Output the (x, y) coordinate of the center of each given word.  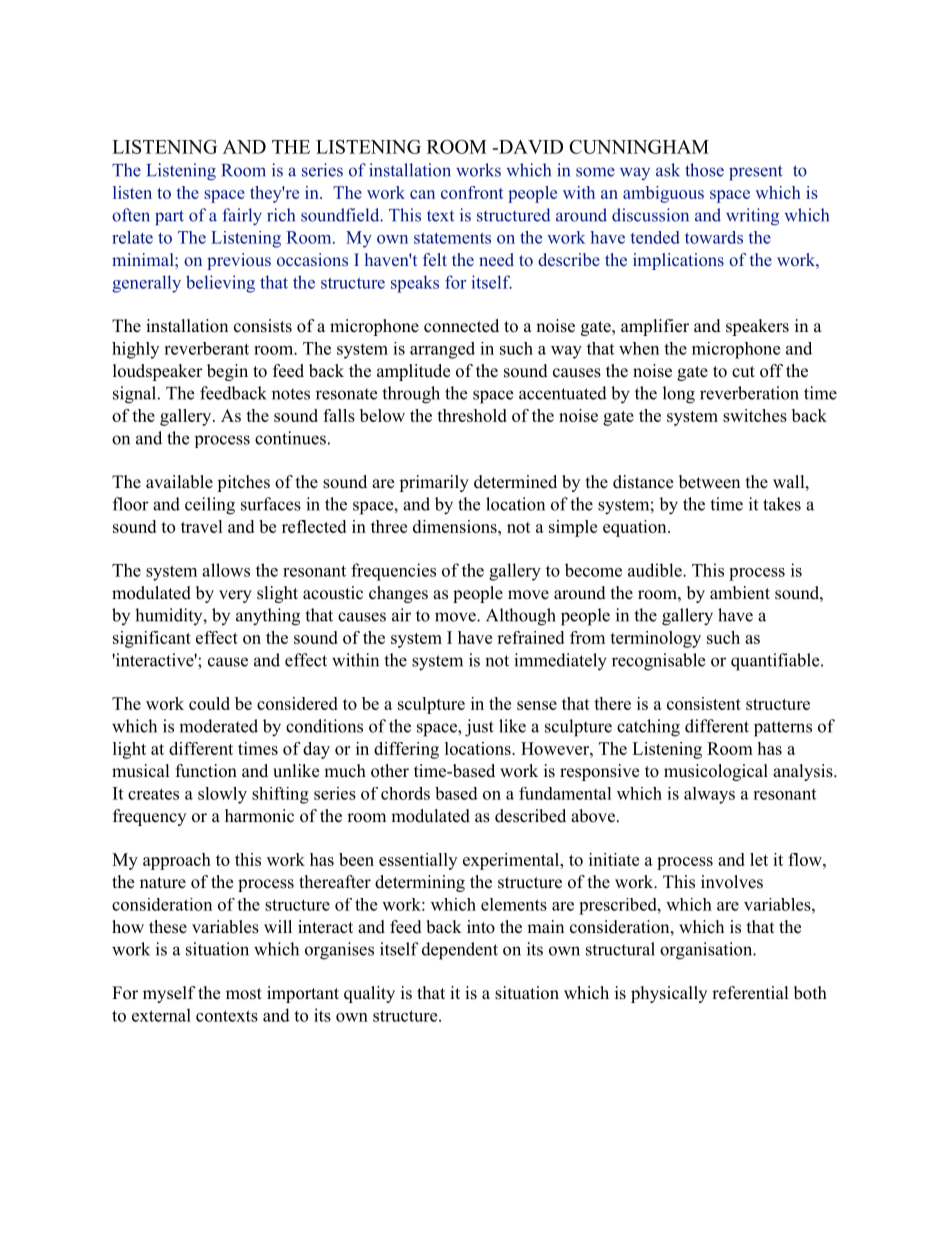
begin (227, 372)
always (709, 795)
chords (405, 793)
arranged (442, 350)
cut (743, 372)
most (244, 994)
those (704, 170)
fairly (242, 217)
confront (472, 192)
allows (226, 570)
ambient (740, 593)
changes (398, 594)
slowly (222, 795)
